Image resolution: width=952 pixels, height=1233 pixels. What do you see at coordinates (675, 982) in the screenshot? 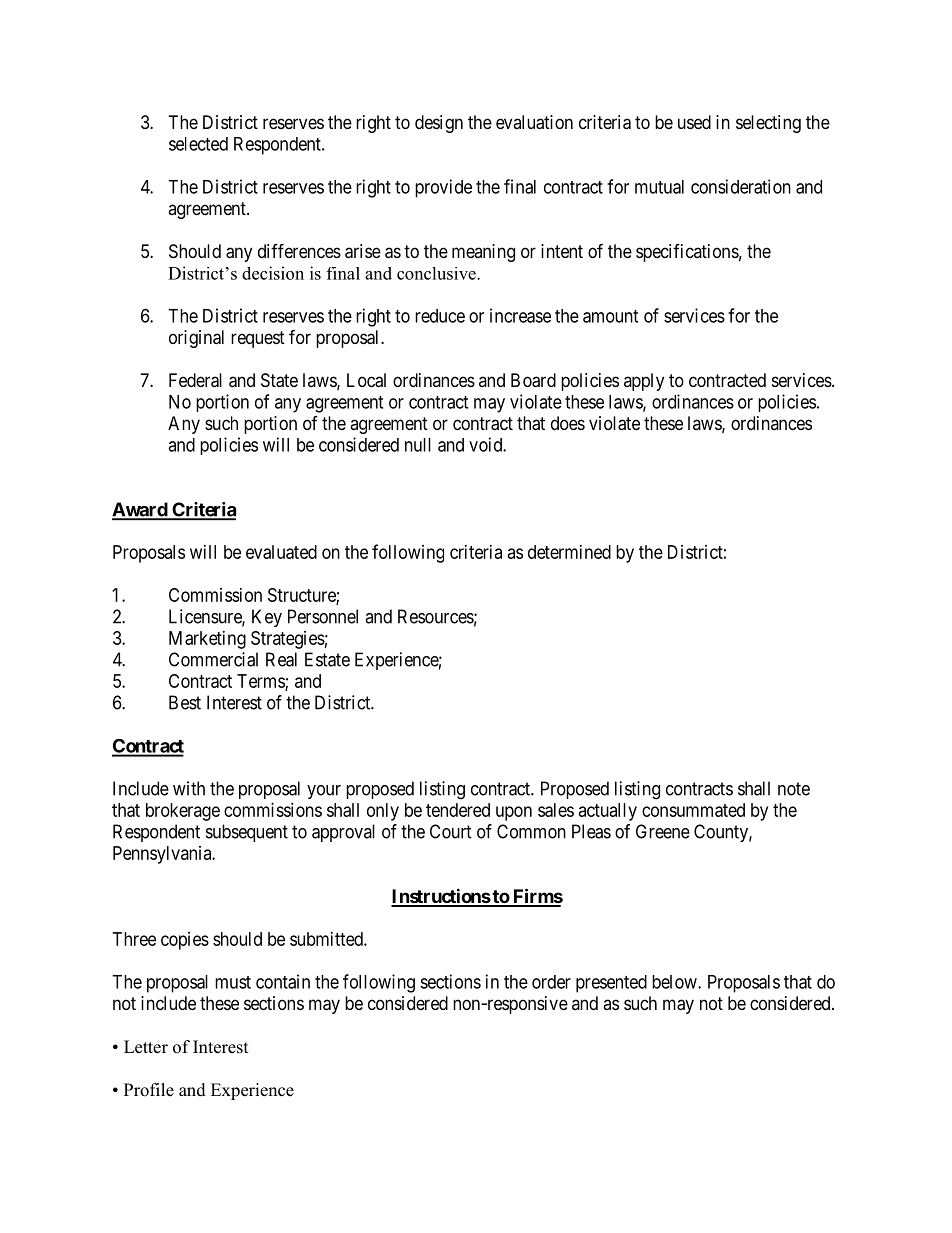
I see `below` at bounding box center [675, 982].
